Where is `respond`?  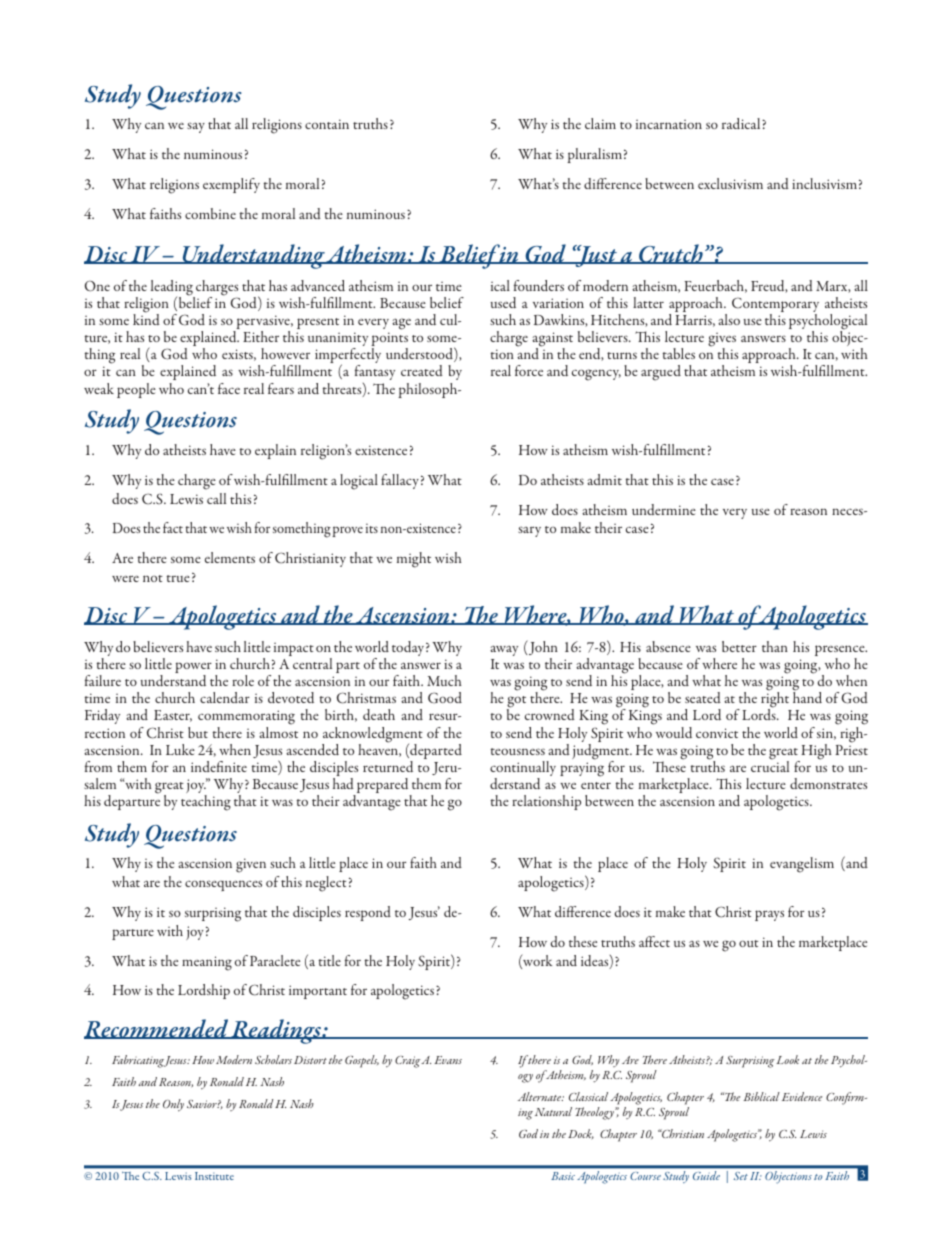 respond is located at coordinates (368, 913).
